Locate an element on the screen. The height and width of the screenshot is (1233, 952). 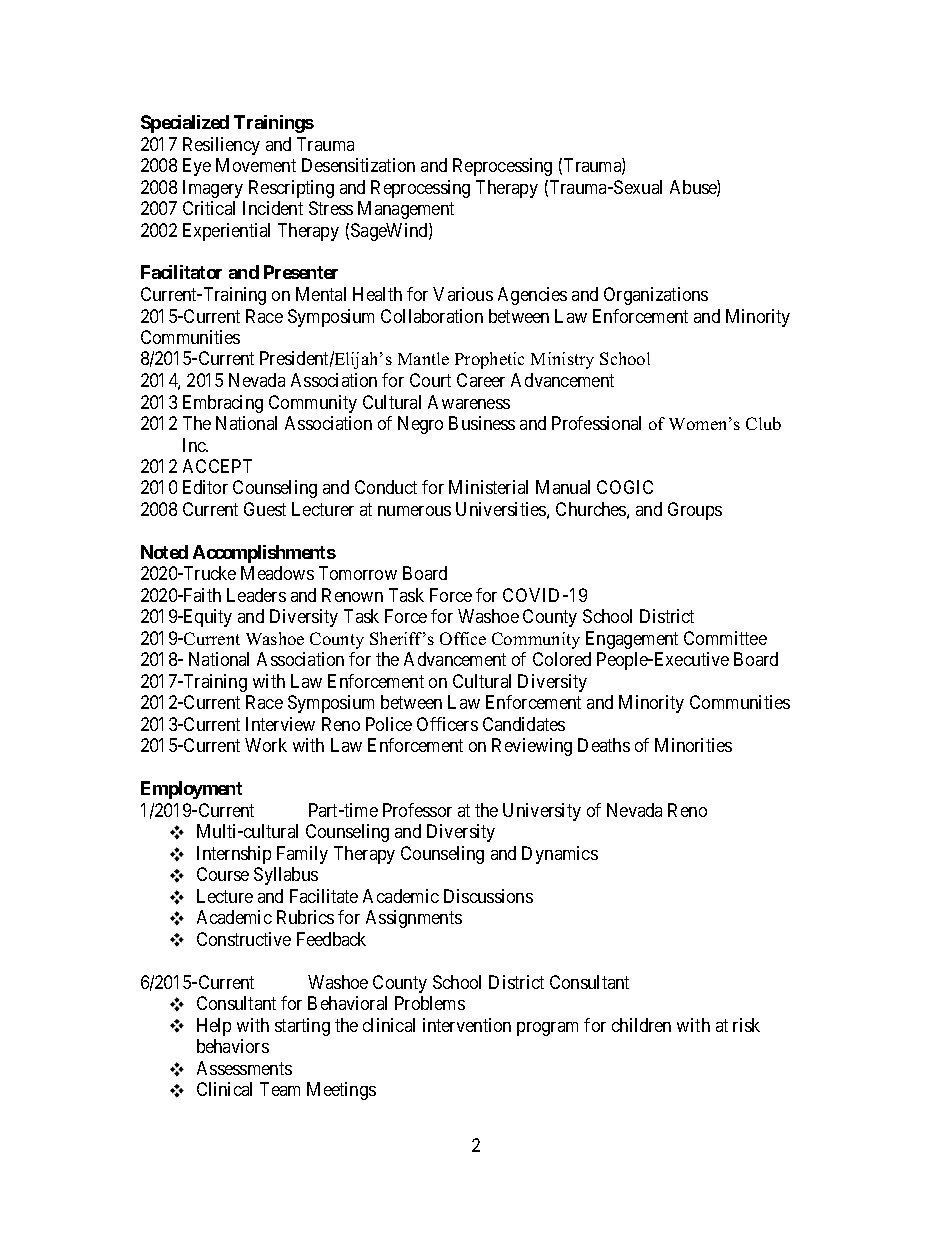
Organizations is located at coordinates (656, 296).
